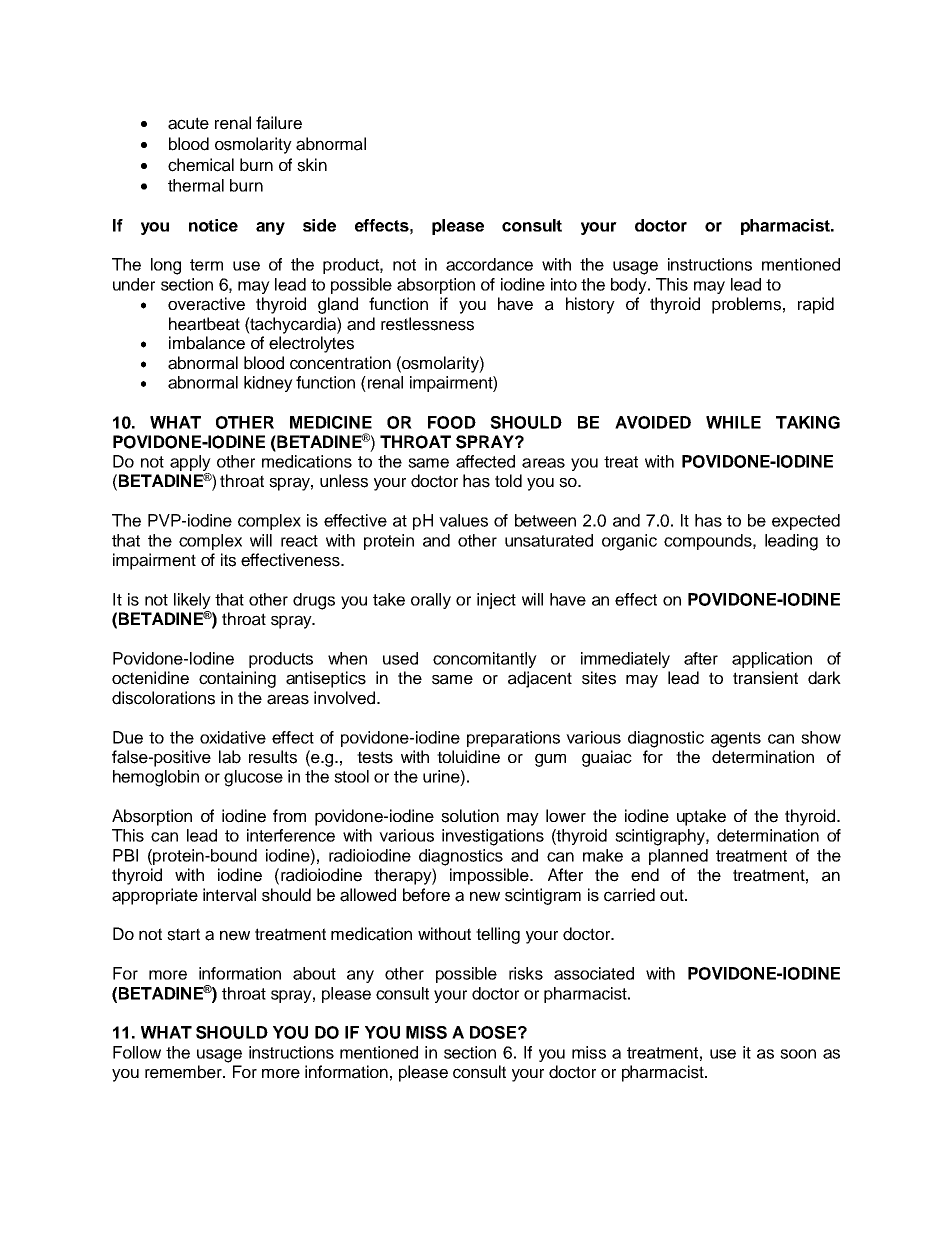 The width and height of the screenshot is (952, 1233). Describe the element at coordinates (496, 601) in the screenshot. I see `inject` at that location.
